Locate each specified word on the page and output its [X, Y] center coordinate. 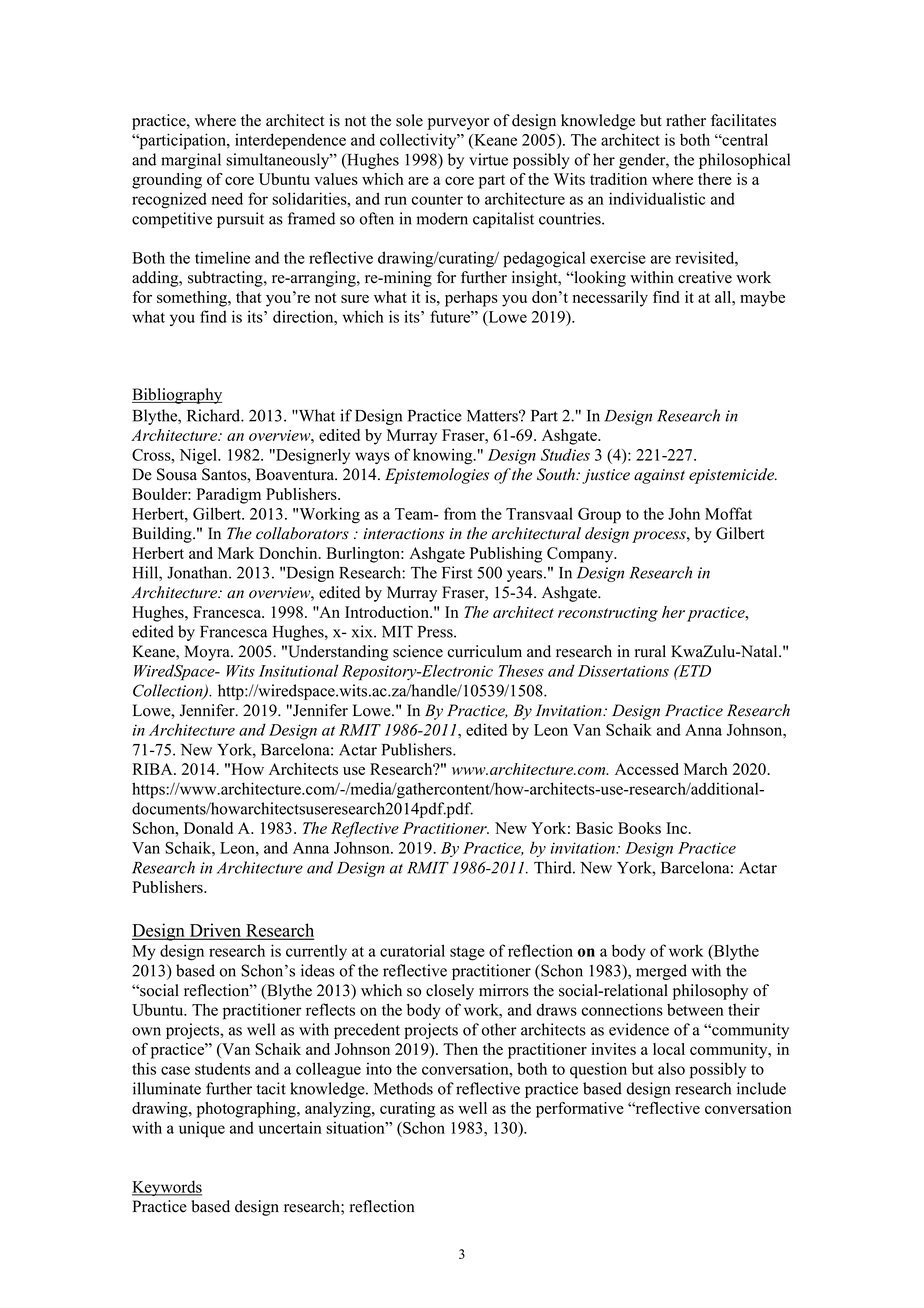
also [671, 1069]
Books [639, 828]
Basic [594, 828]
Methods [403, 1088]
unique [202, 1129]
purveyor [458, 124]
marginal [191, 161]
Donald [208, 828]
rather [686, 120]
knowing [444, 456]
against [659, 476]
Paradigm [228, 496]
